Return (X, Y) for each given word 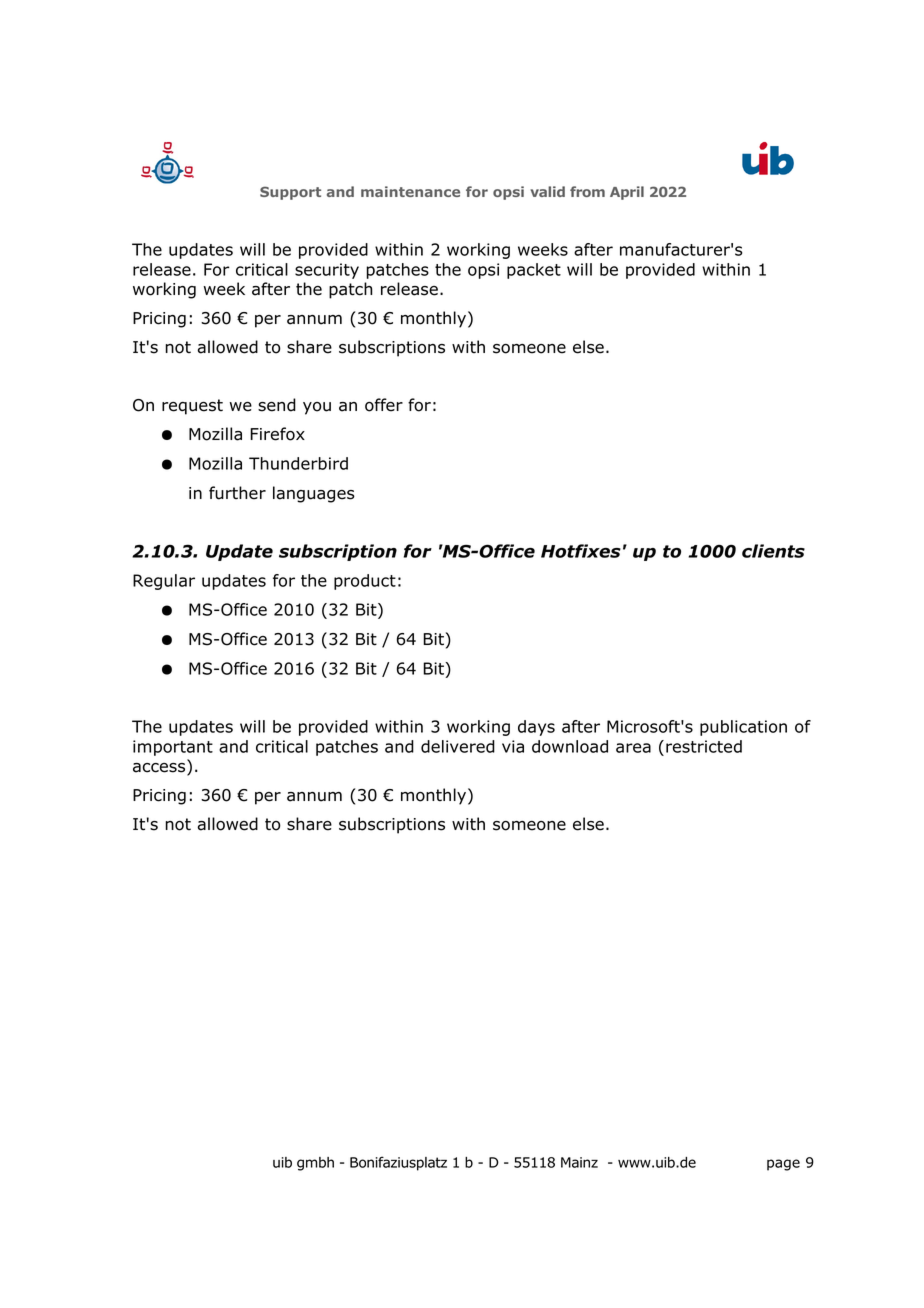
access (160, 769)
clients (773, 551)
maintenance (410, 191)
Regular (164, 582)
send (277, 405)
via (513, 746)
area (633, 748)
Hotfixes (581, 551)
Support (290, 193)
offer (384, 405)
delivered (458, 746)
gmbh (315, 1164)
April (627, 193)
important (173, 748)
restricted (704, 746)
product (365, 582)
